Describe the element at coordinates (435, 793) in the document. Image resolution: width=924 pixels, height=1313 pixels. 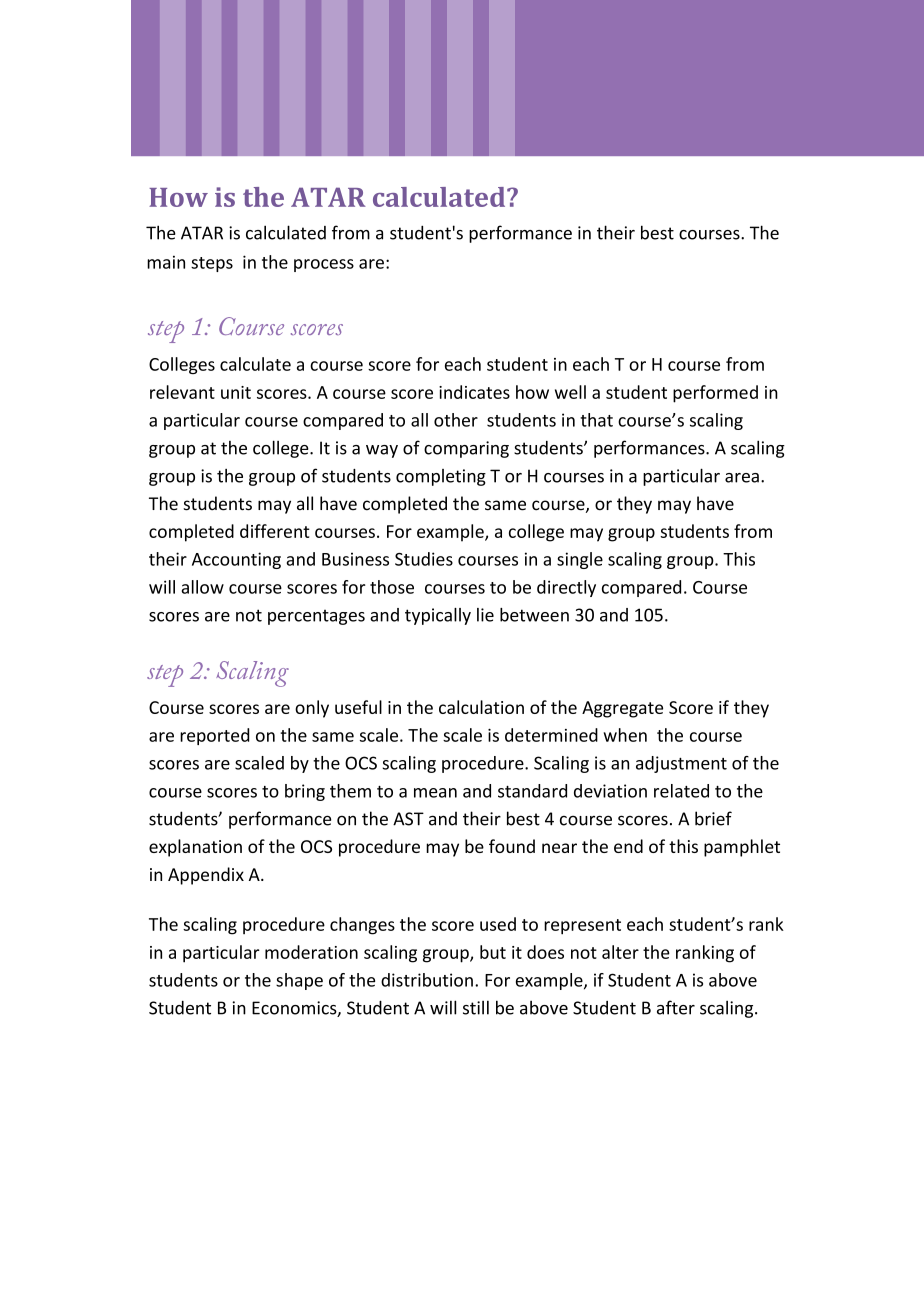
I see `mean` at that location.
